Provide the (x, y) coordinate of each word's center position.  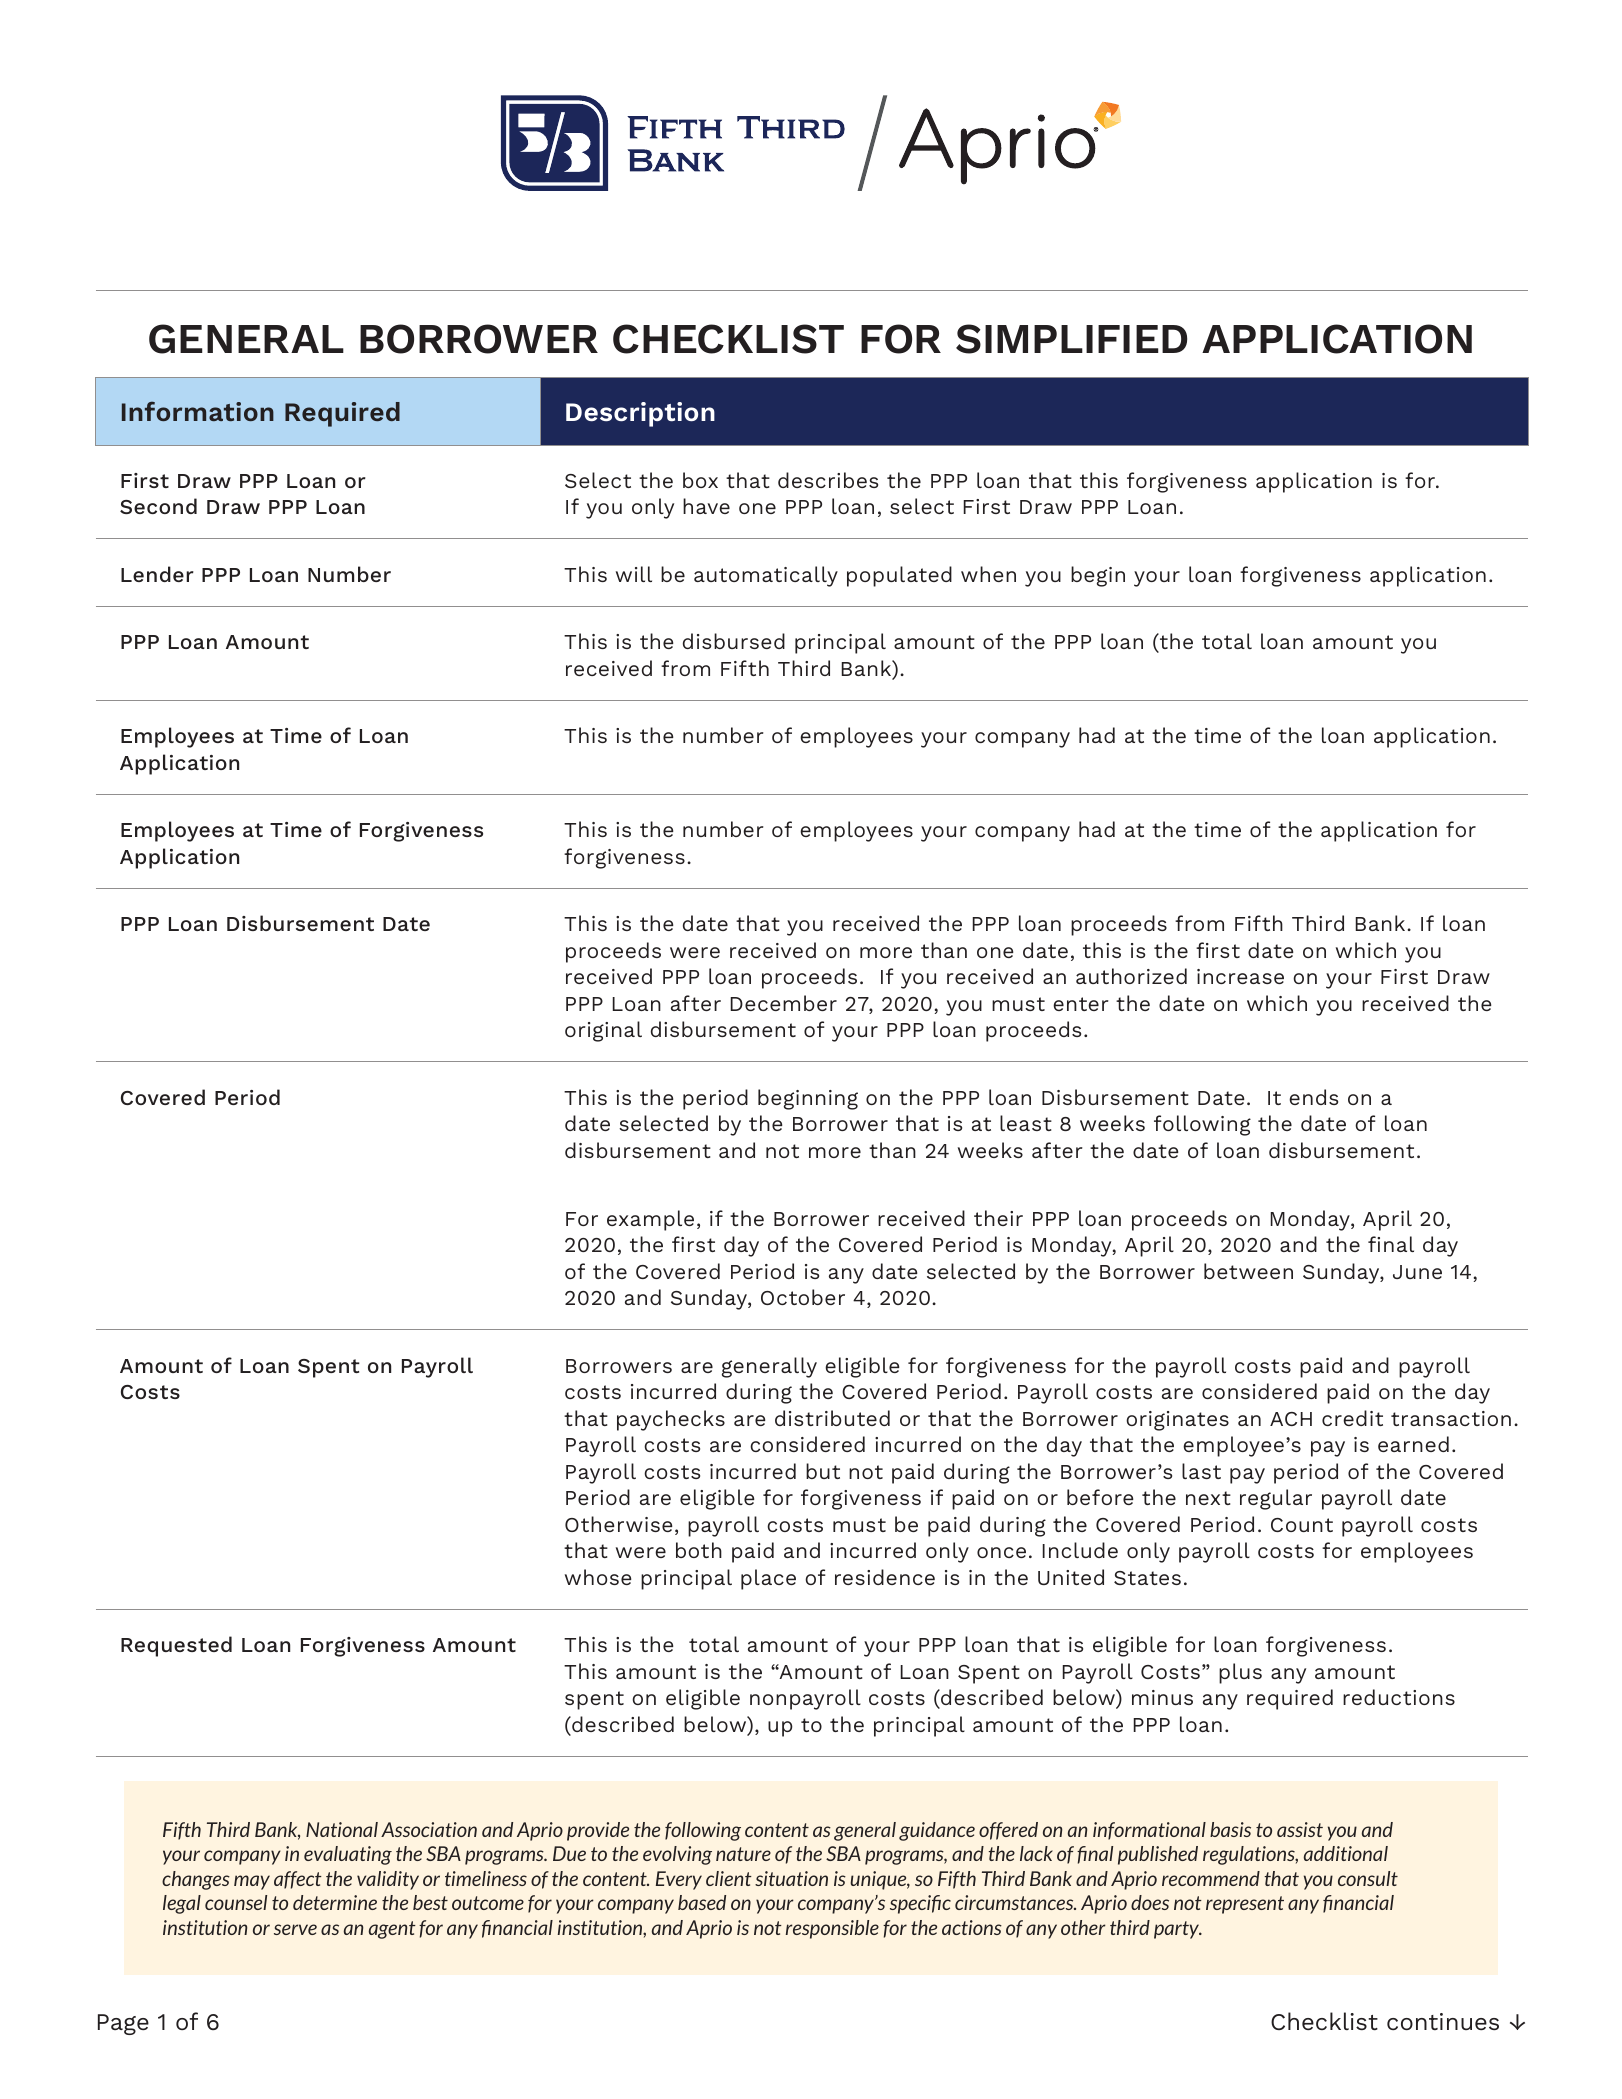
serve (295, 1929)
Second (158, 506)
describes (828, 480)
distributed (832, 1418)
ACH (1291, 1419)
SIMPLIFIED (1071, 339)
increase (1240, 976)
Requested (176, 1646)
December (783, 1003)
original (603, 1031)
